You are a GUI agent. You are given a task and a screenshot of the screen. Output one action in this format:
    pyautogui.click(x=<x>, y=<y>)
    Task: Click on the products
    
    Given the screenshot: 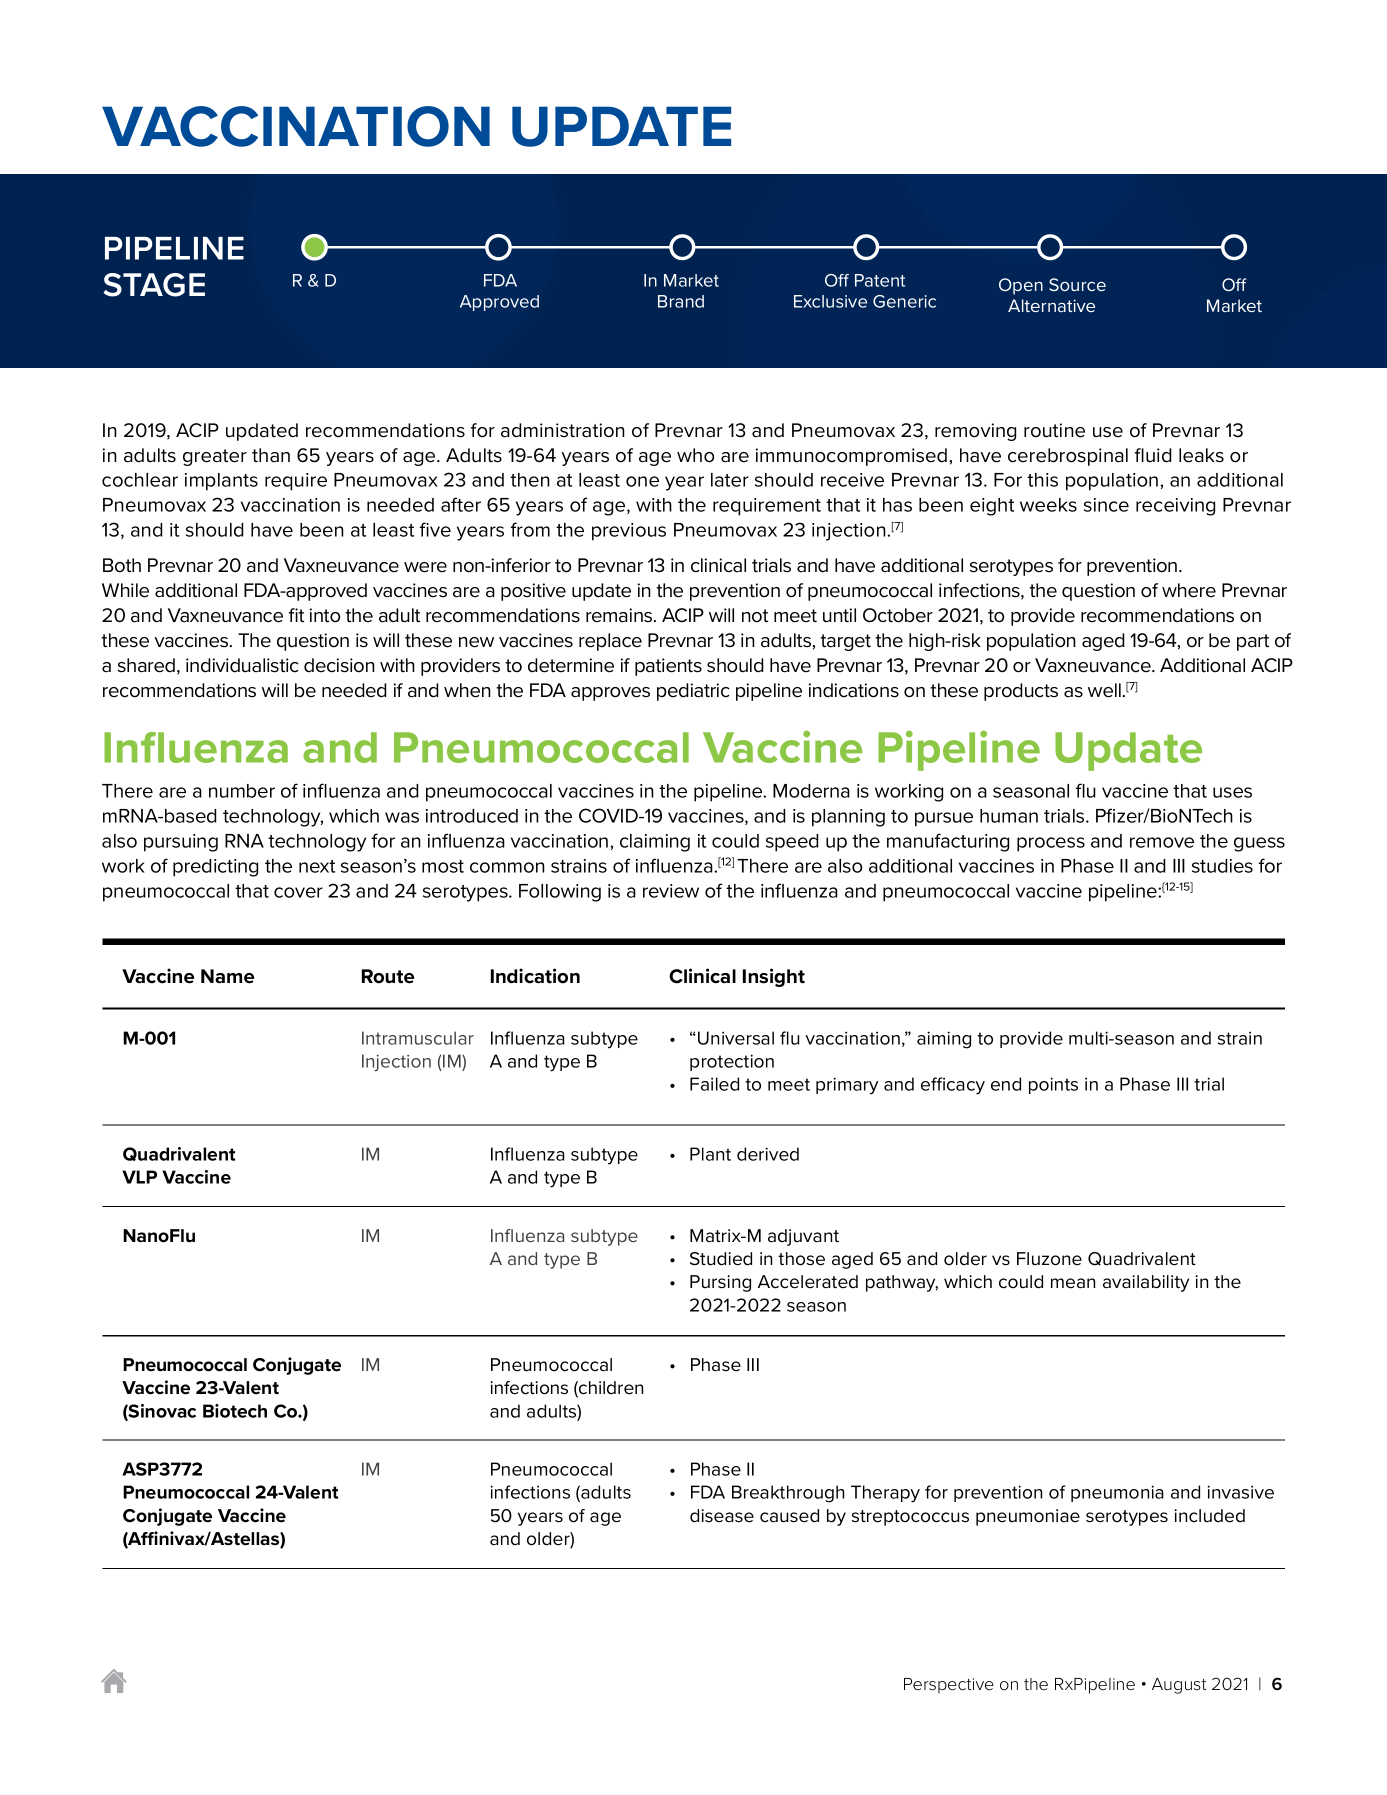 What is the action you would take?
    pyautogui.click(x=1021, y=692)
